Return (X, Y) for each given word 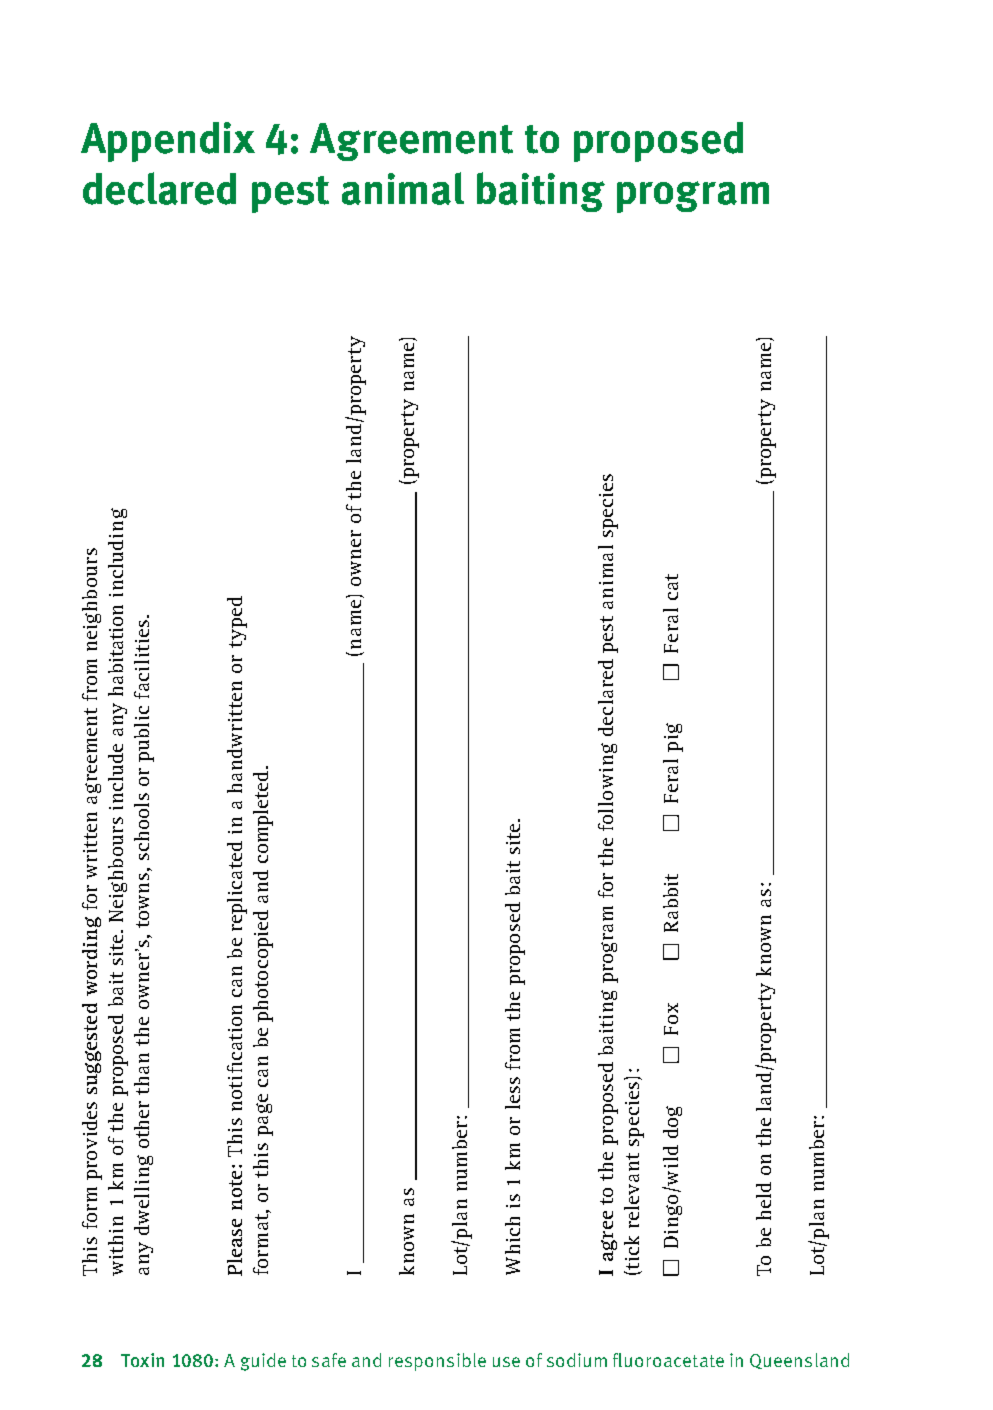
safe (329, 1360)
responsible (437, 1362)
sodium (577, 1360)
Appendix (168, 142)
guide (263, 1362)
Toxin (142, 1360)
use (506, 1362)
